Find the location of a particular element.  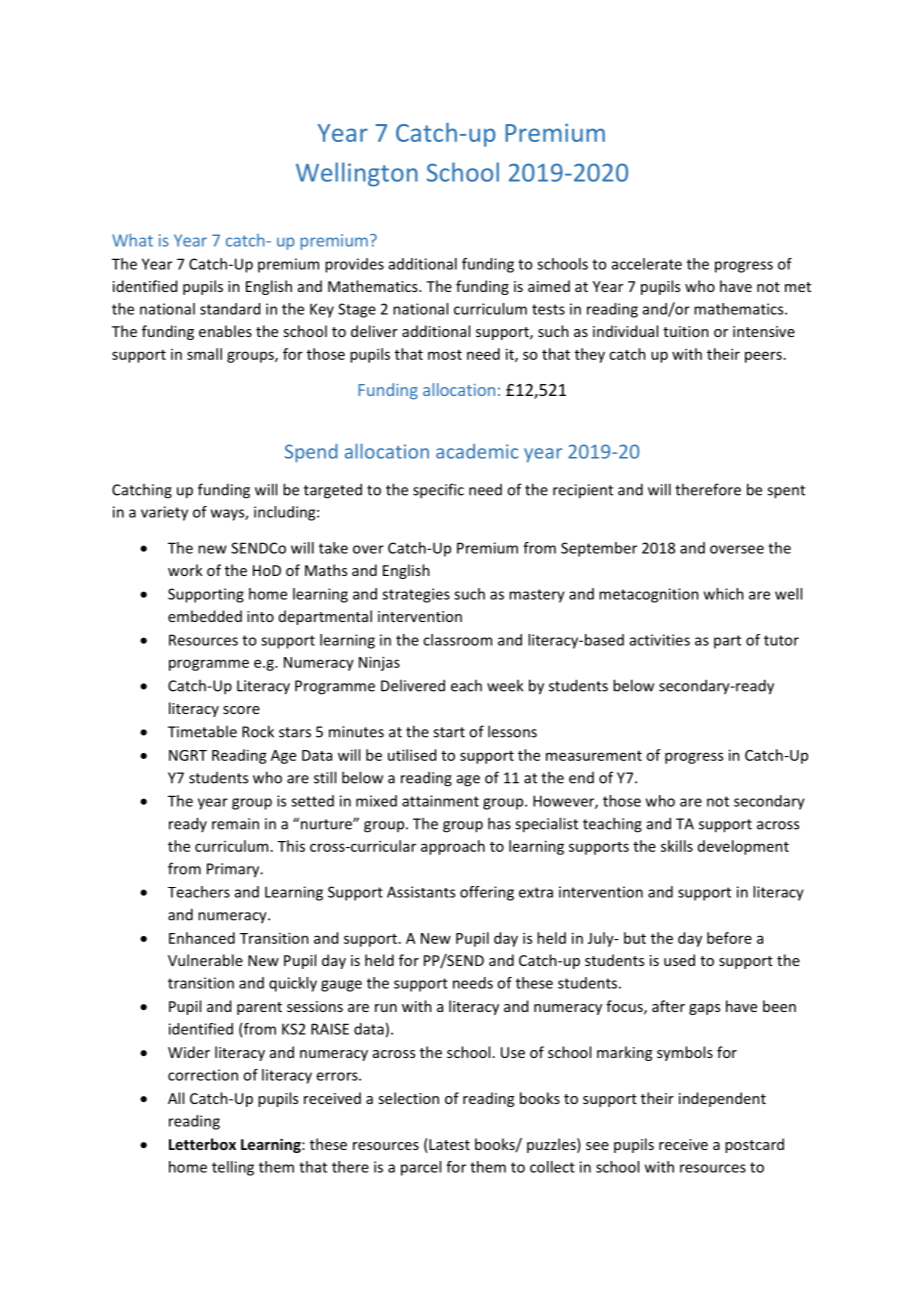

which is located at coordinates (724, 594).
